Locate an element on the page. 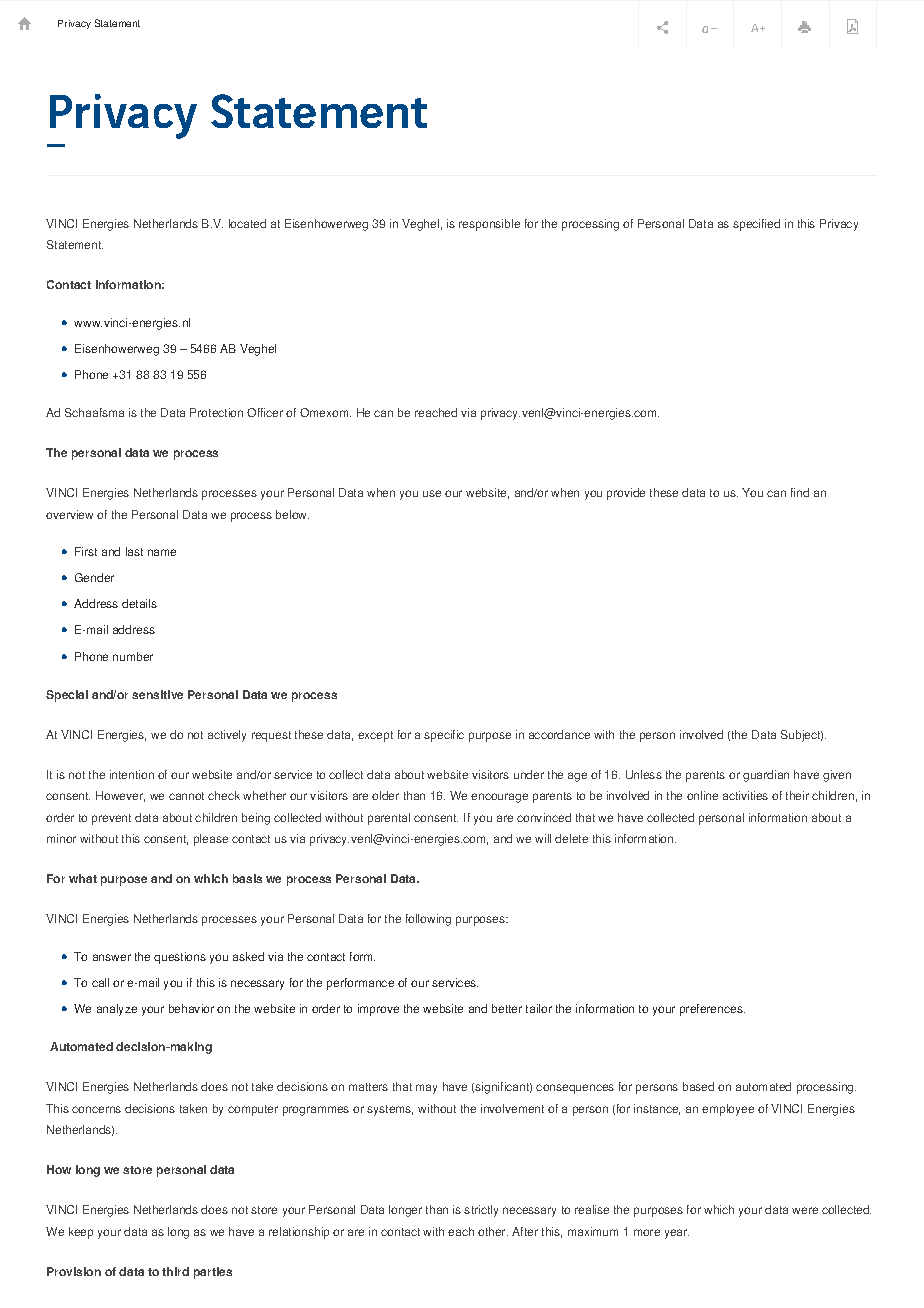 The height and width of the document is (1308, 924). specified is located at coordinates (756, 225).
